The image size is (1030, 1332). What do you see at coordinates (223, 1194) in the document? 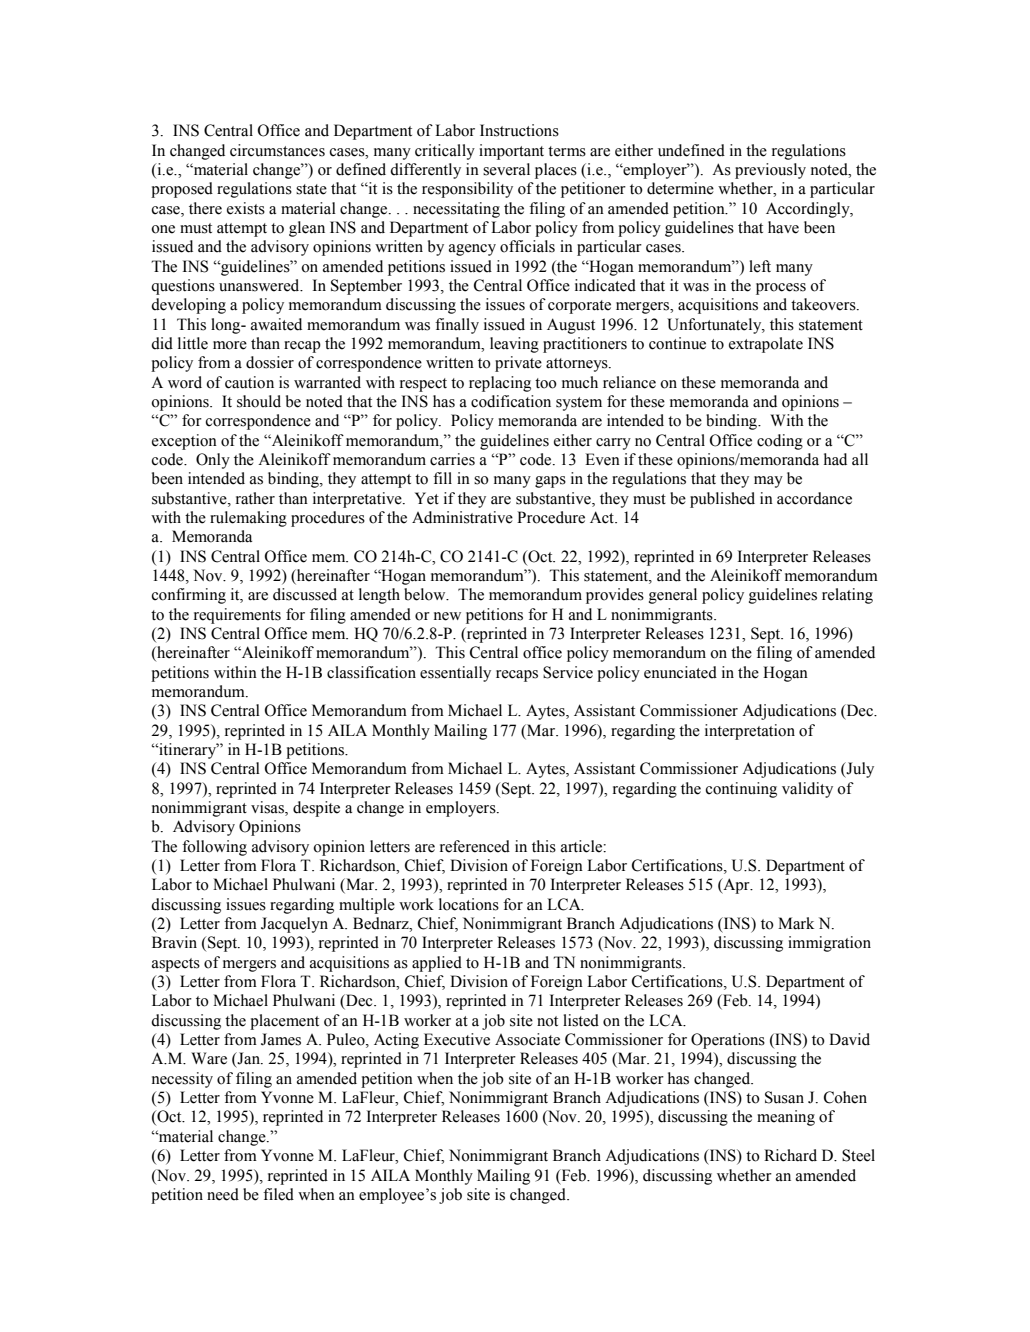
I see `need` at bounding box center [223, 1194].
